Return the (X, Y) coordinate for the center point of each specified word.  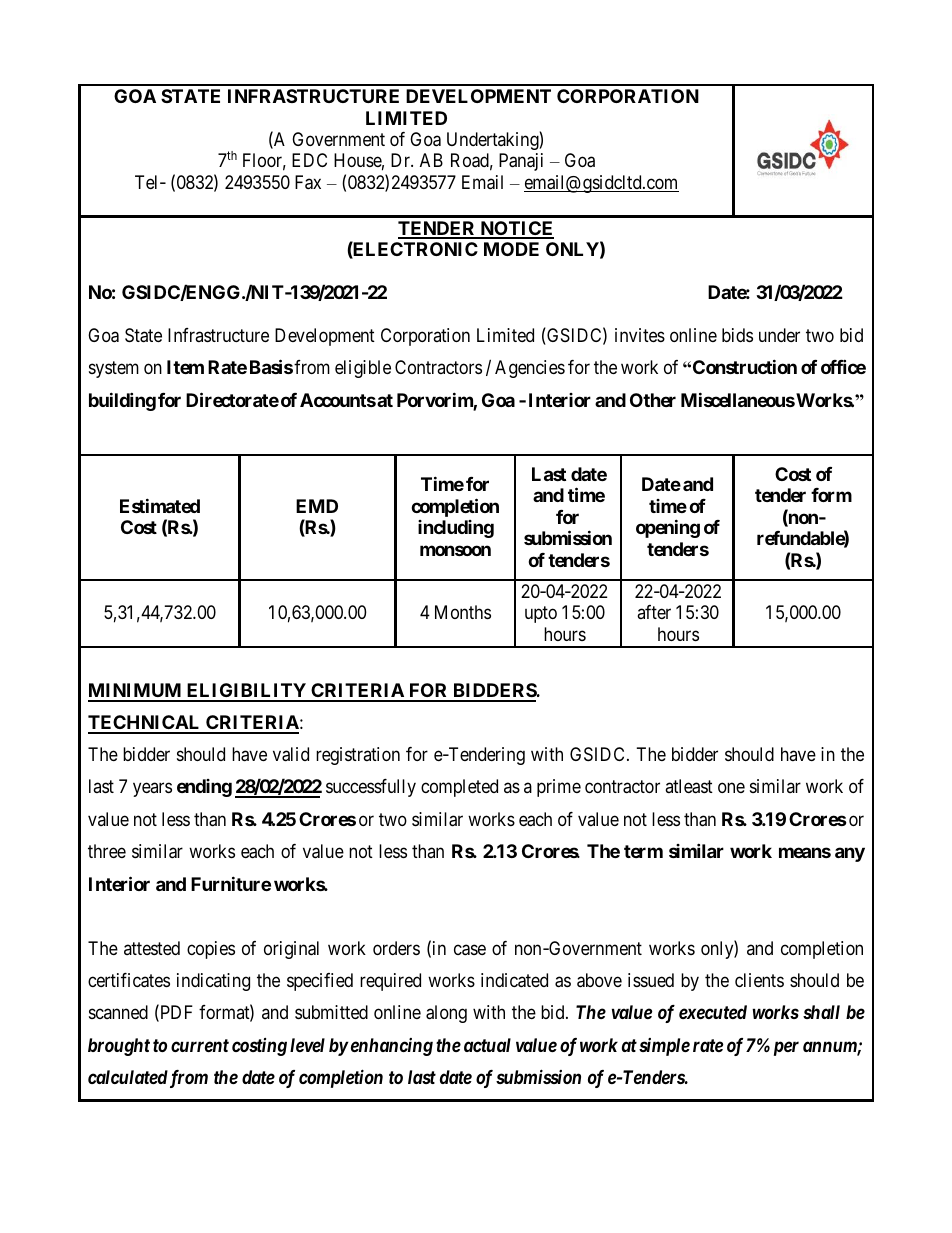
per (786, 1048)
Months (463, 612)
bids (737, 335)
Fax (308, 182)
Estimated (160, 505)
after (654, 612)
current (200, 1045)
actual (487, 1045)
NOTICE (516, 229)
